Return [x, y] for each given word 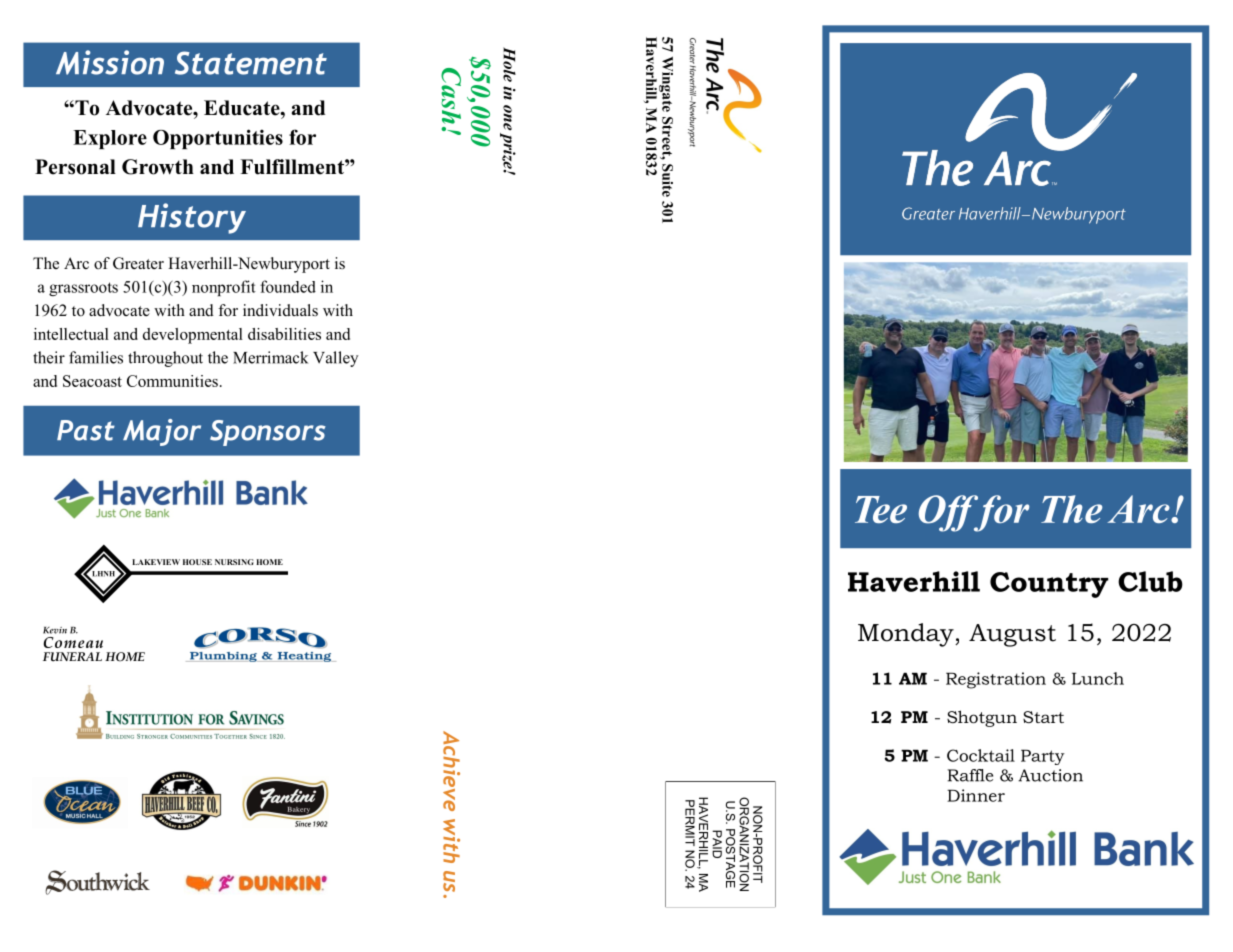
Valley [336, 359]
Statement [251, 63]
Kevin [55, 630]
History [192, 218]
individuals [280, 310]
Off [950, 513]
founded [288, 286]
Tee [881, 509]
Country [1049, 585]
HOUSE [197, 562]
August [1012, 635]
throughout [165, 359]
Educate [243, 108]
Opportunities [218, 139]
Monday [907, 635]
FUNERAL [72, 657]
